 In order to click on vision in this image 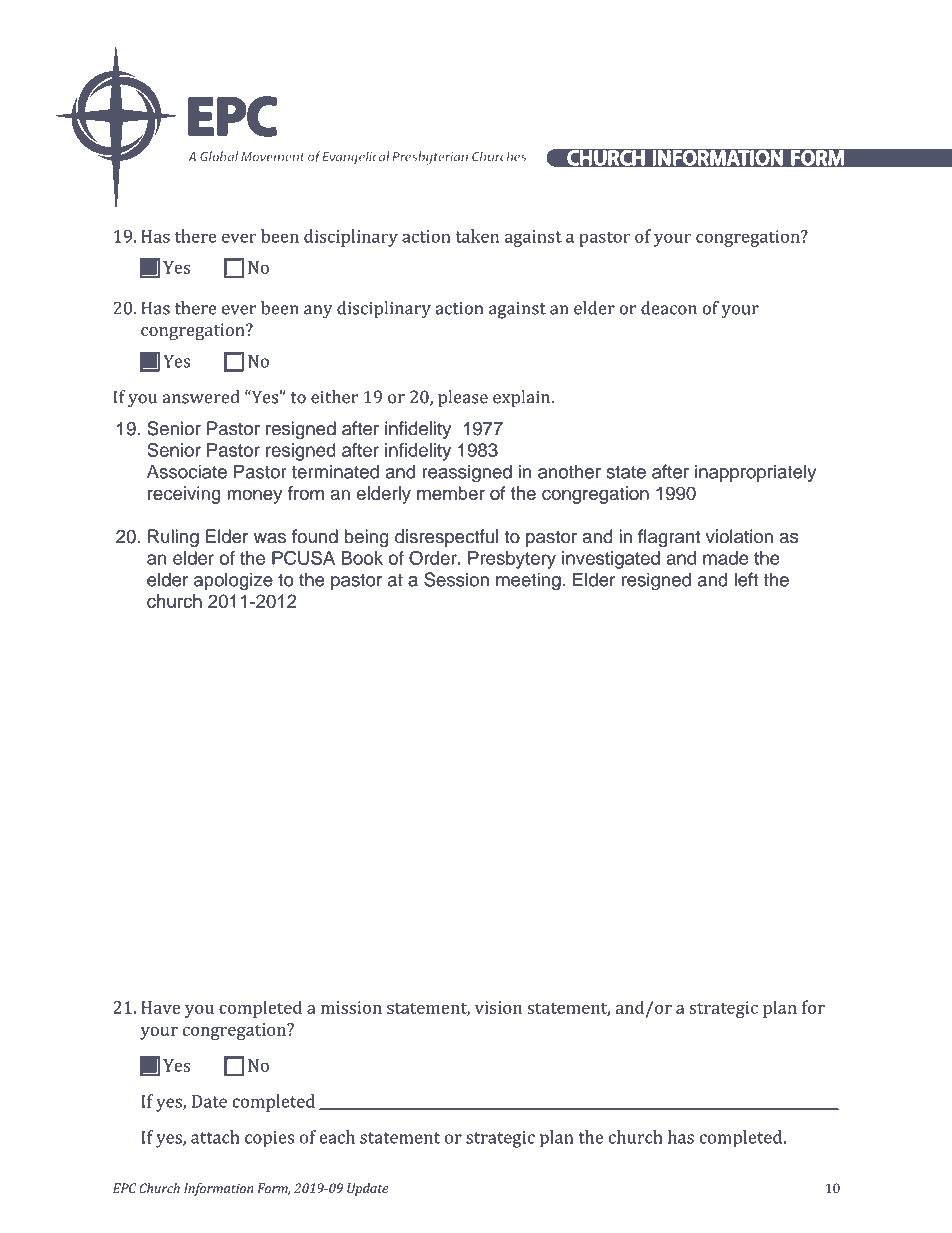, I will do `click(498, 1007)`.
